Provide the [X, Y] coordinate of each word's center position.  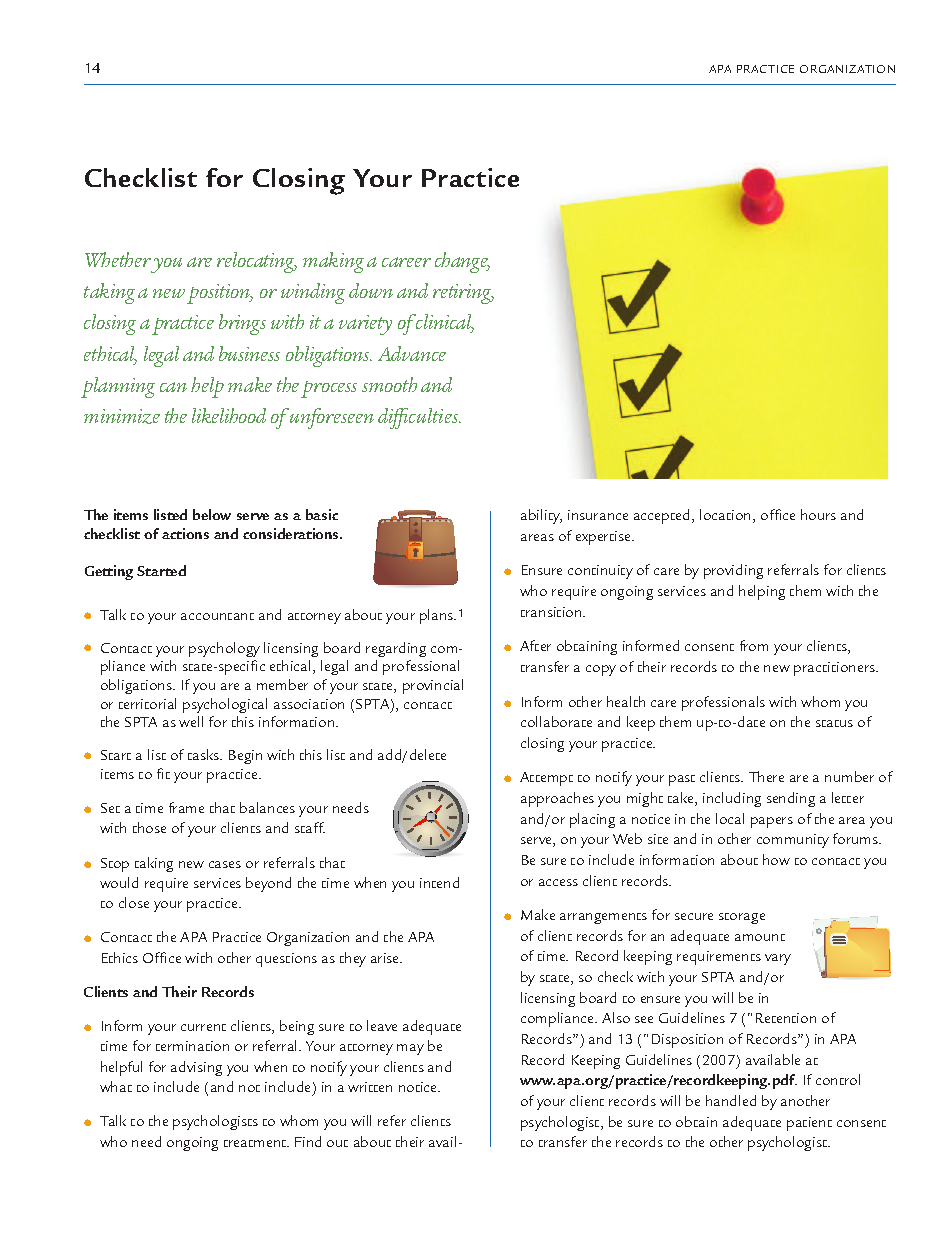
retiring [463, 294]
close [134, 902]
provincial [433, 686]
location [725, 514]
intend [439, 882]
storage [742, 918]
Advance [412, 353]
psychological [225, 705]
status [834, 723]
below [212, 514]
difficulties [419, 418]
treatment [256, 1143]
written [370, 1087]
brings [242, 324]
